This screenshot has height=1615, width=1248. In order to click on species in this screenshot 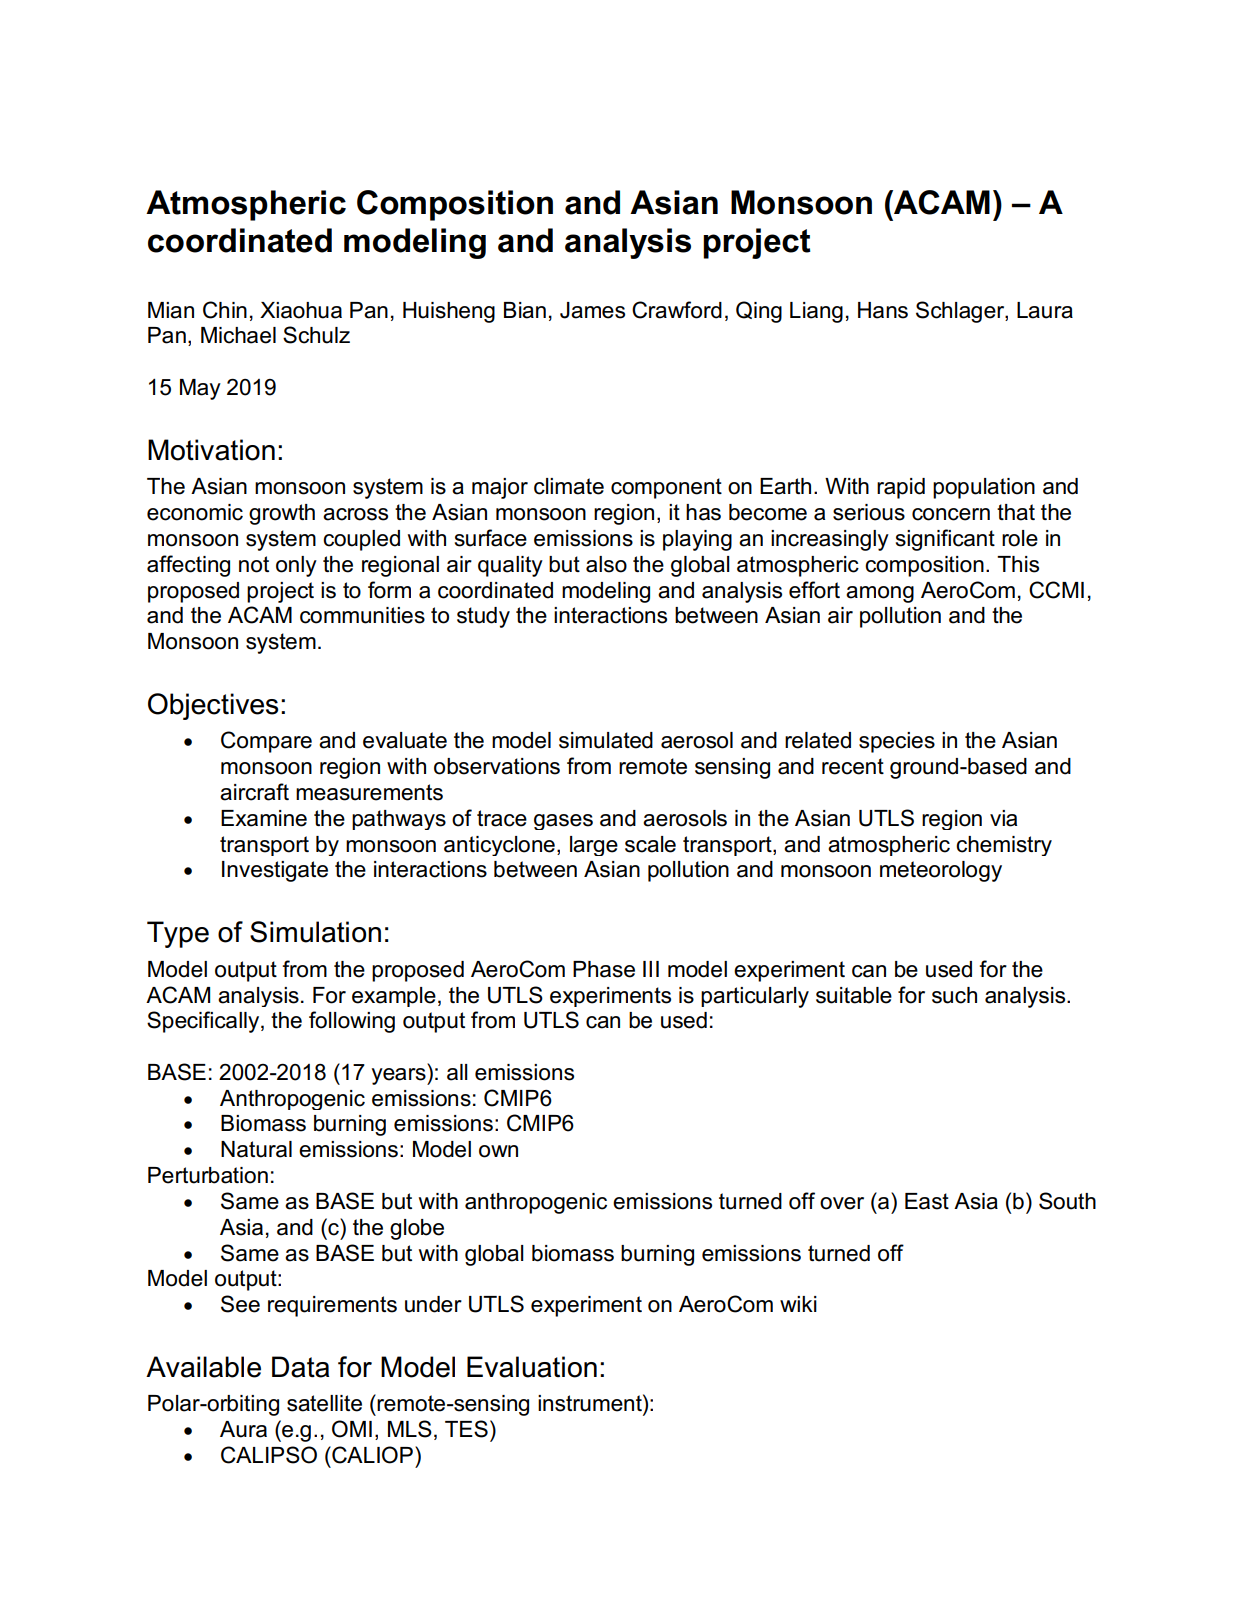, I will do `click(897, 742)`.
